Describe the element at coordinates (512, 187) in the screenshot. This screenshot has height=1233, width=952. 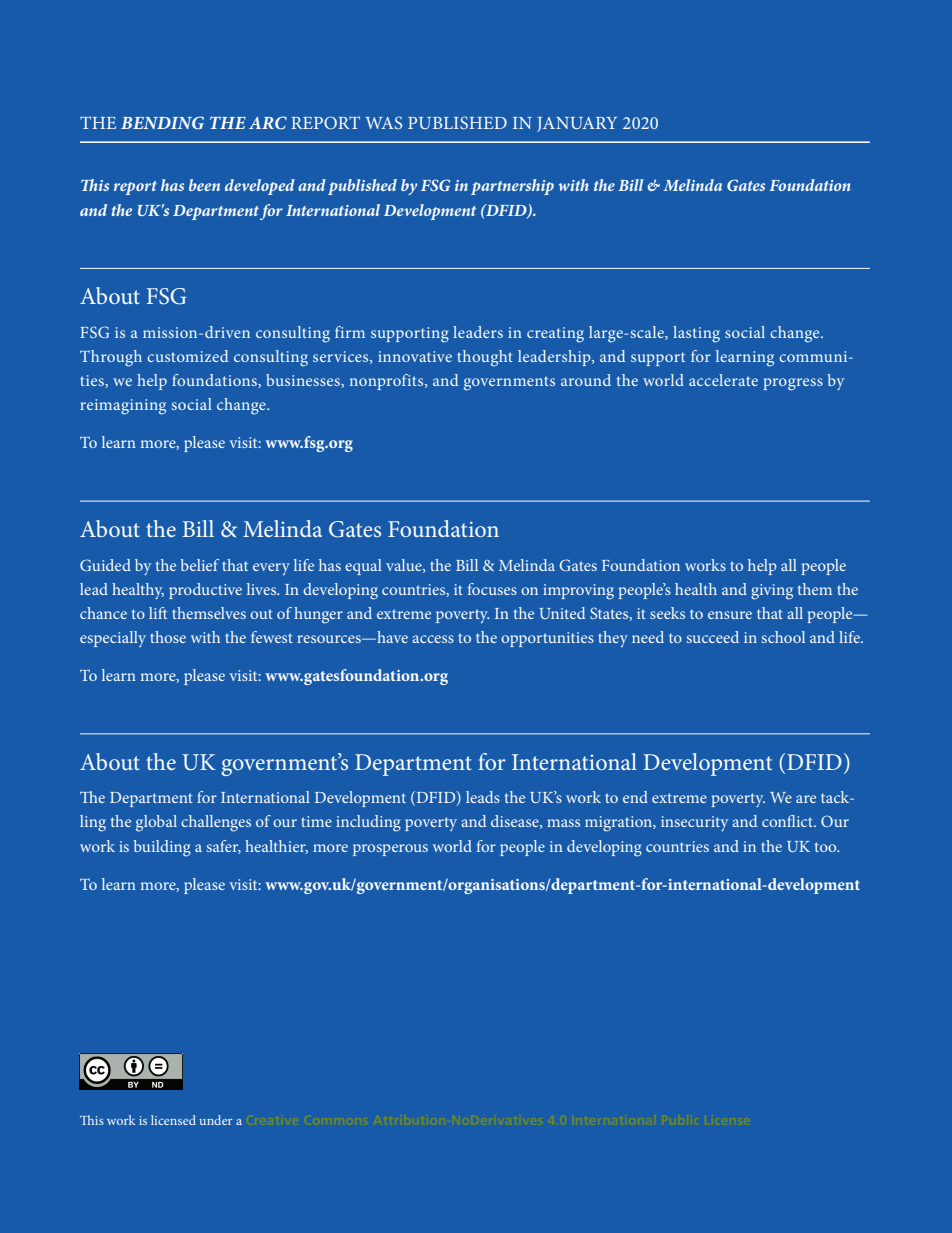
I see `partnership` at that location.
